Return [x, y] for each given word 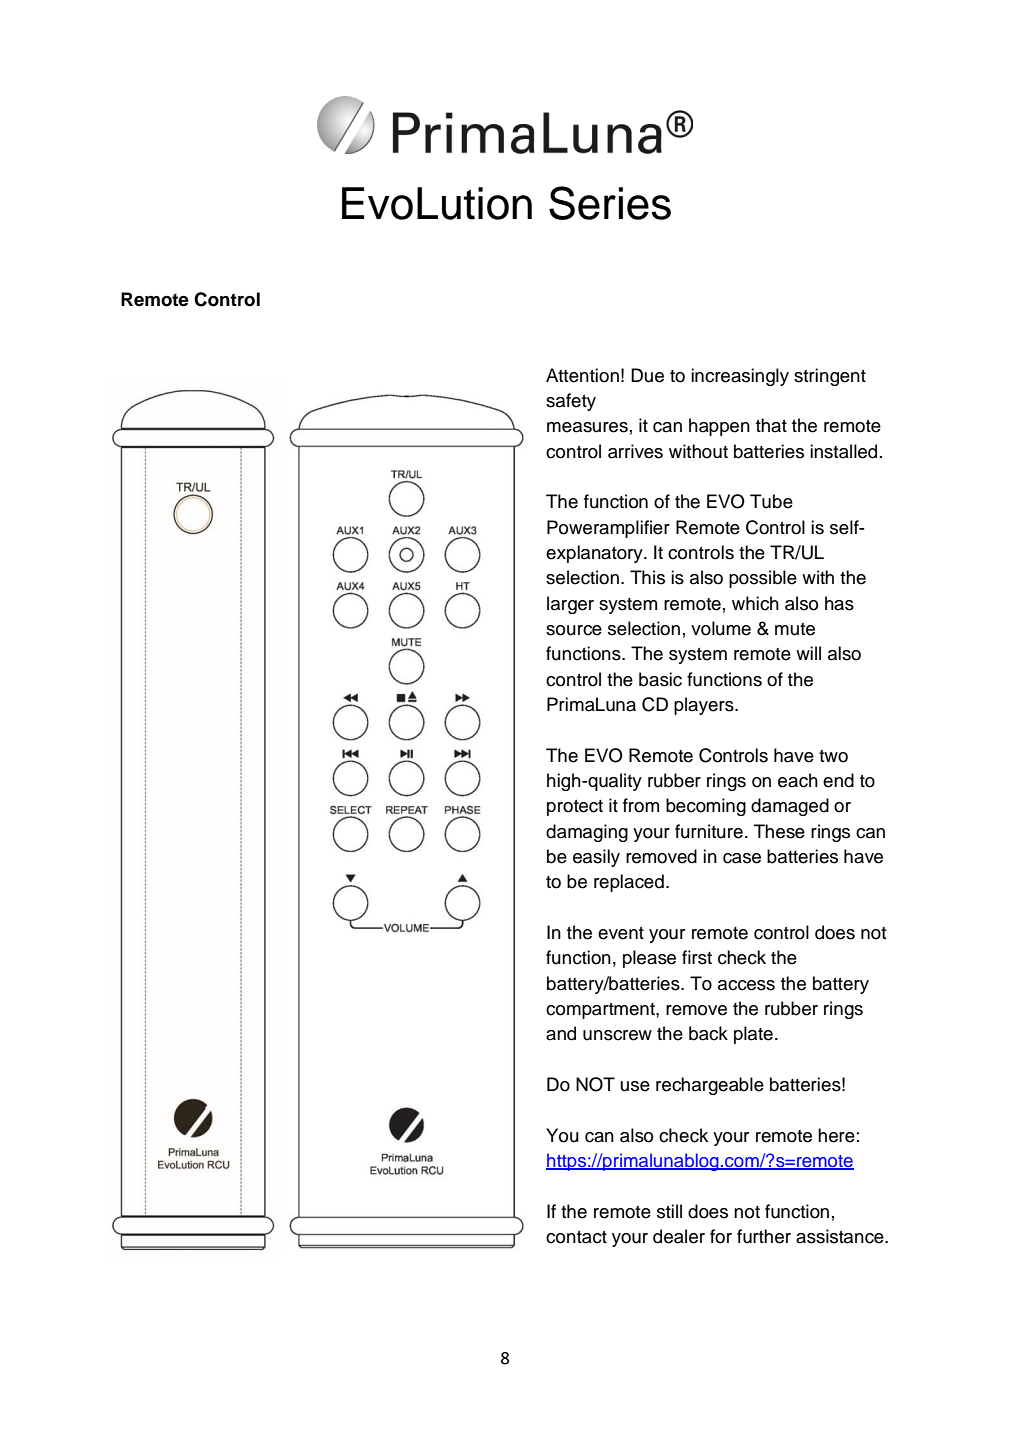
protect [575, 808]
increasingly [740, 377]
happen [719, 427]
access [746, 985]
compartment [601, 1011]
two [833, 756]
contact [576, 1237]
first [697, 957]
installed [843, 451]
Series [610, 203]
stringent [830, 377]
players [705, 706]
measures [587, 427]
